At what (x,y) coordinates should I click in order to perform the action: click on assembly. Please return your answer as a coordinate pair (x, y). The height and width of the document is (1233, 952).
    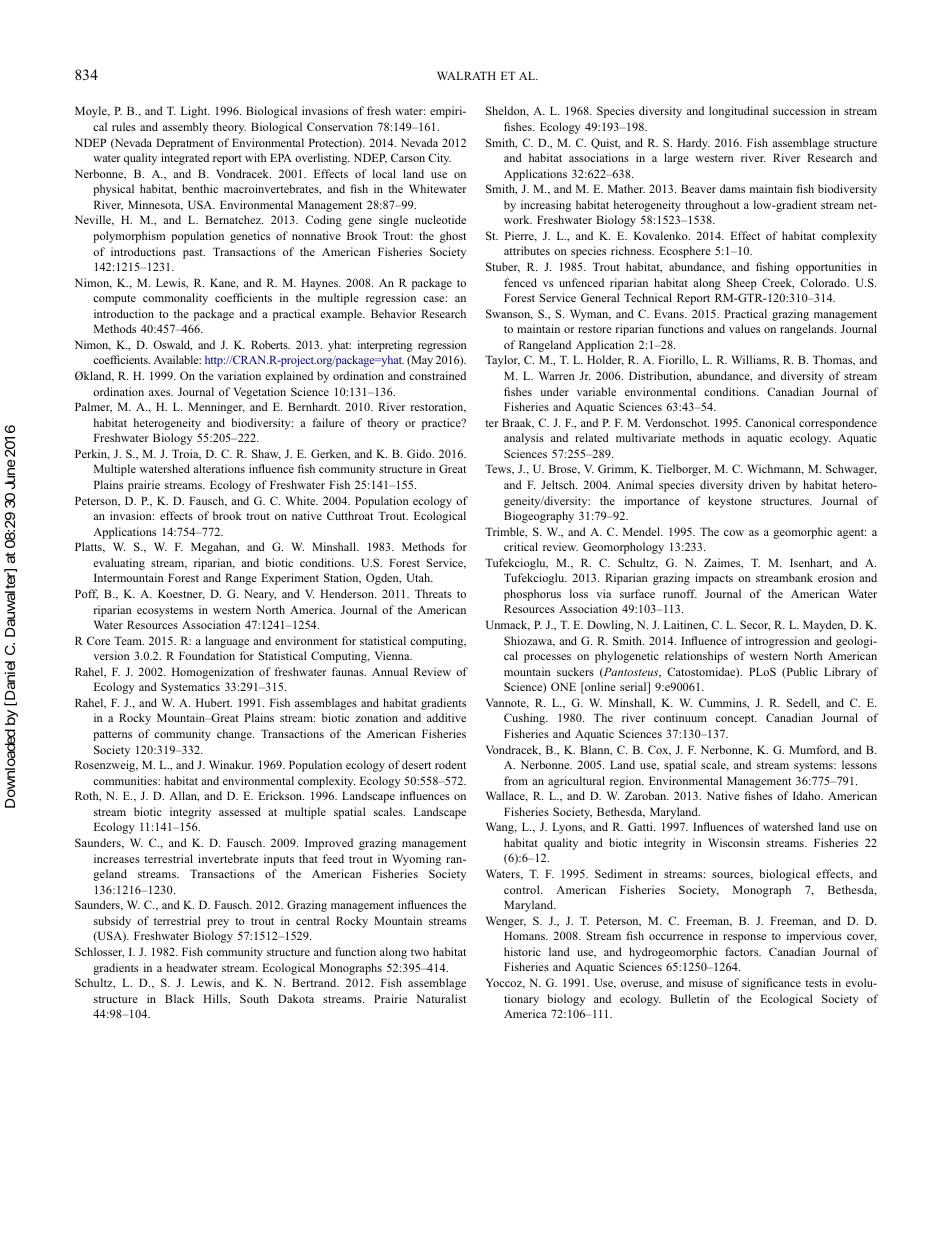
    Looking at the image, I should click on (185, 128).
